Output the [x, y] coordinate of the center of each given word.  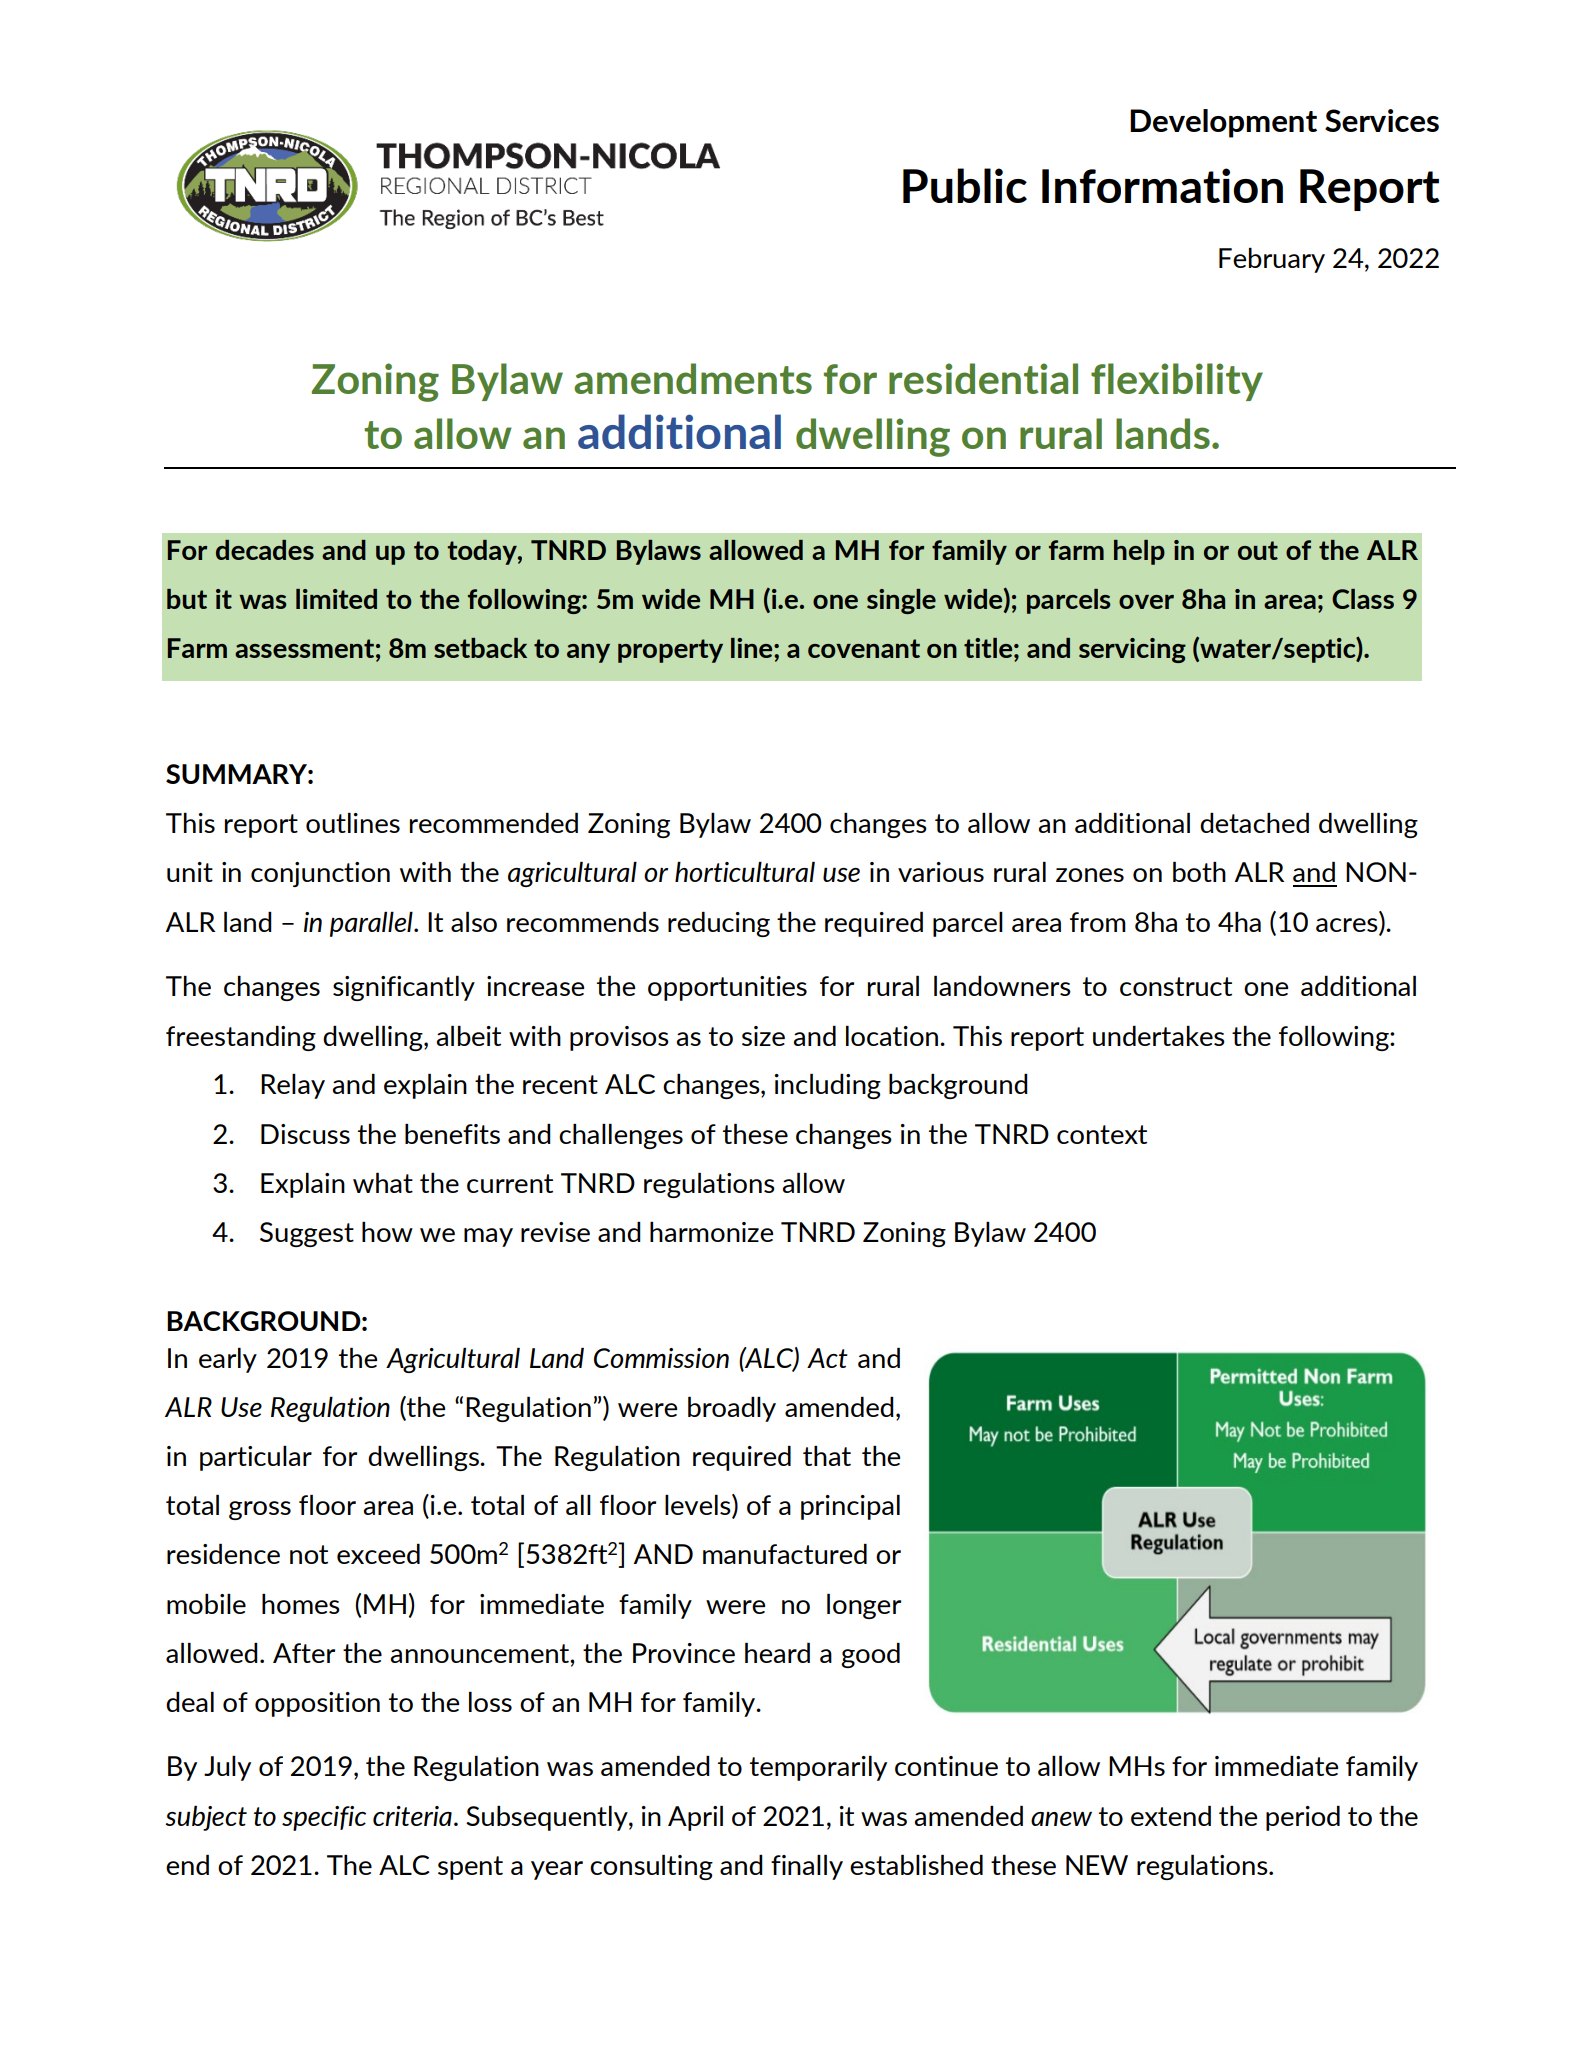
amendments [693, 378]
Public [965, 185]
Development [1223, 123]
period [1303, 1818]
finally [807, 1867]
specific [324, 1818]
